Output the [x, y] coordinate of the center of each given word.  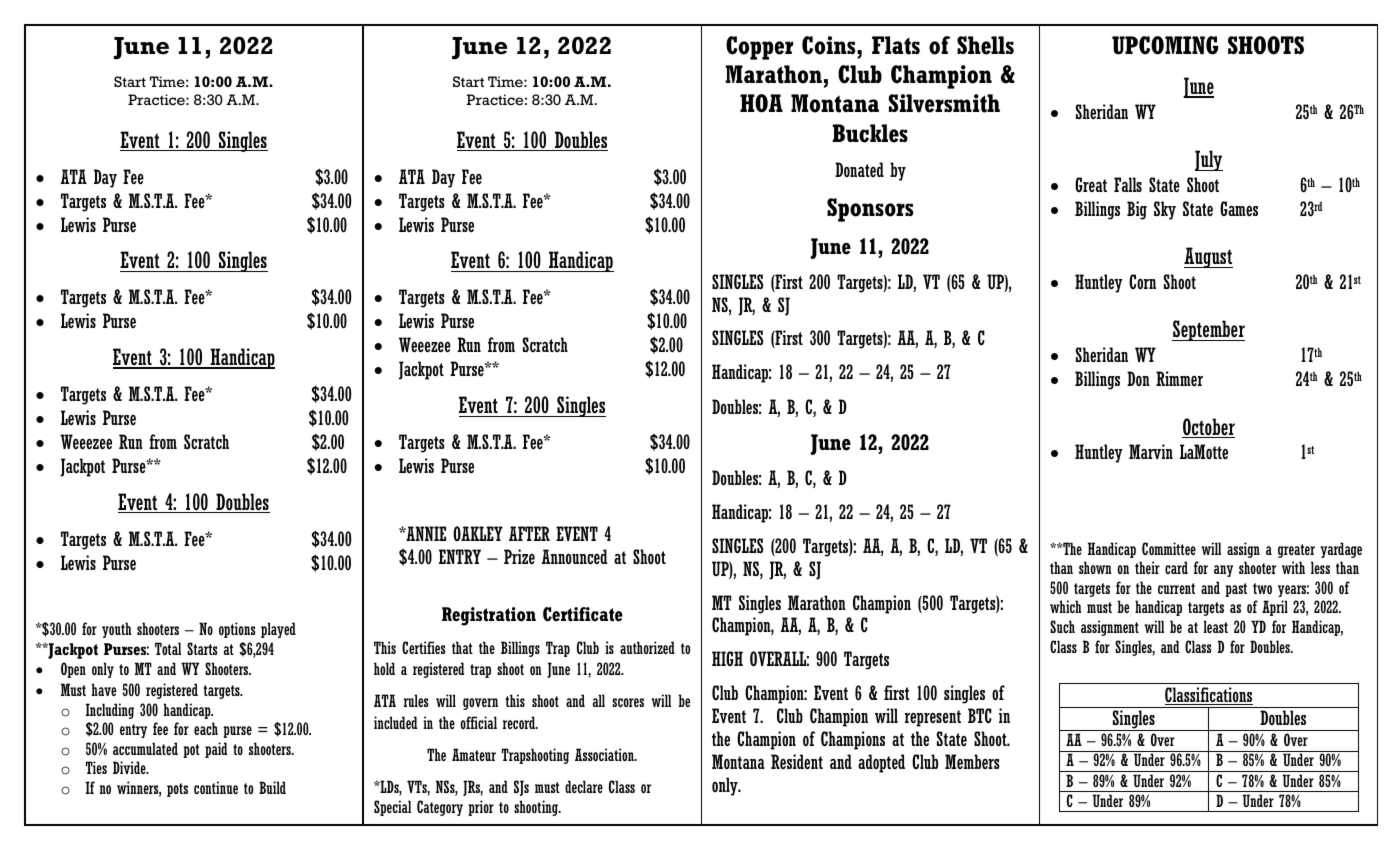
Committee [1169, 548]
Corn [1142, 282]
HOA [761, 103]
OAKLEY [478, 533]
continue [216, 787]
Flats [896, 45]
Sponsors [870, 210]
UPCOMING [1165, 45]
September [1208, 330]
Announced [574, 557]
